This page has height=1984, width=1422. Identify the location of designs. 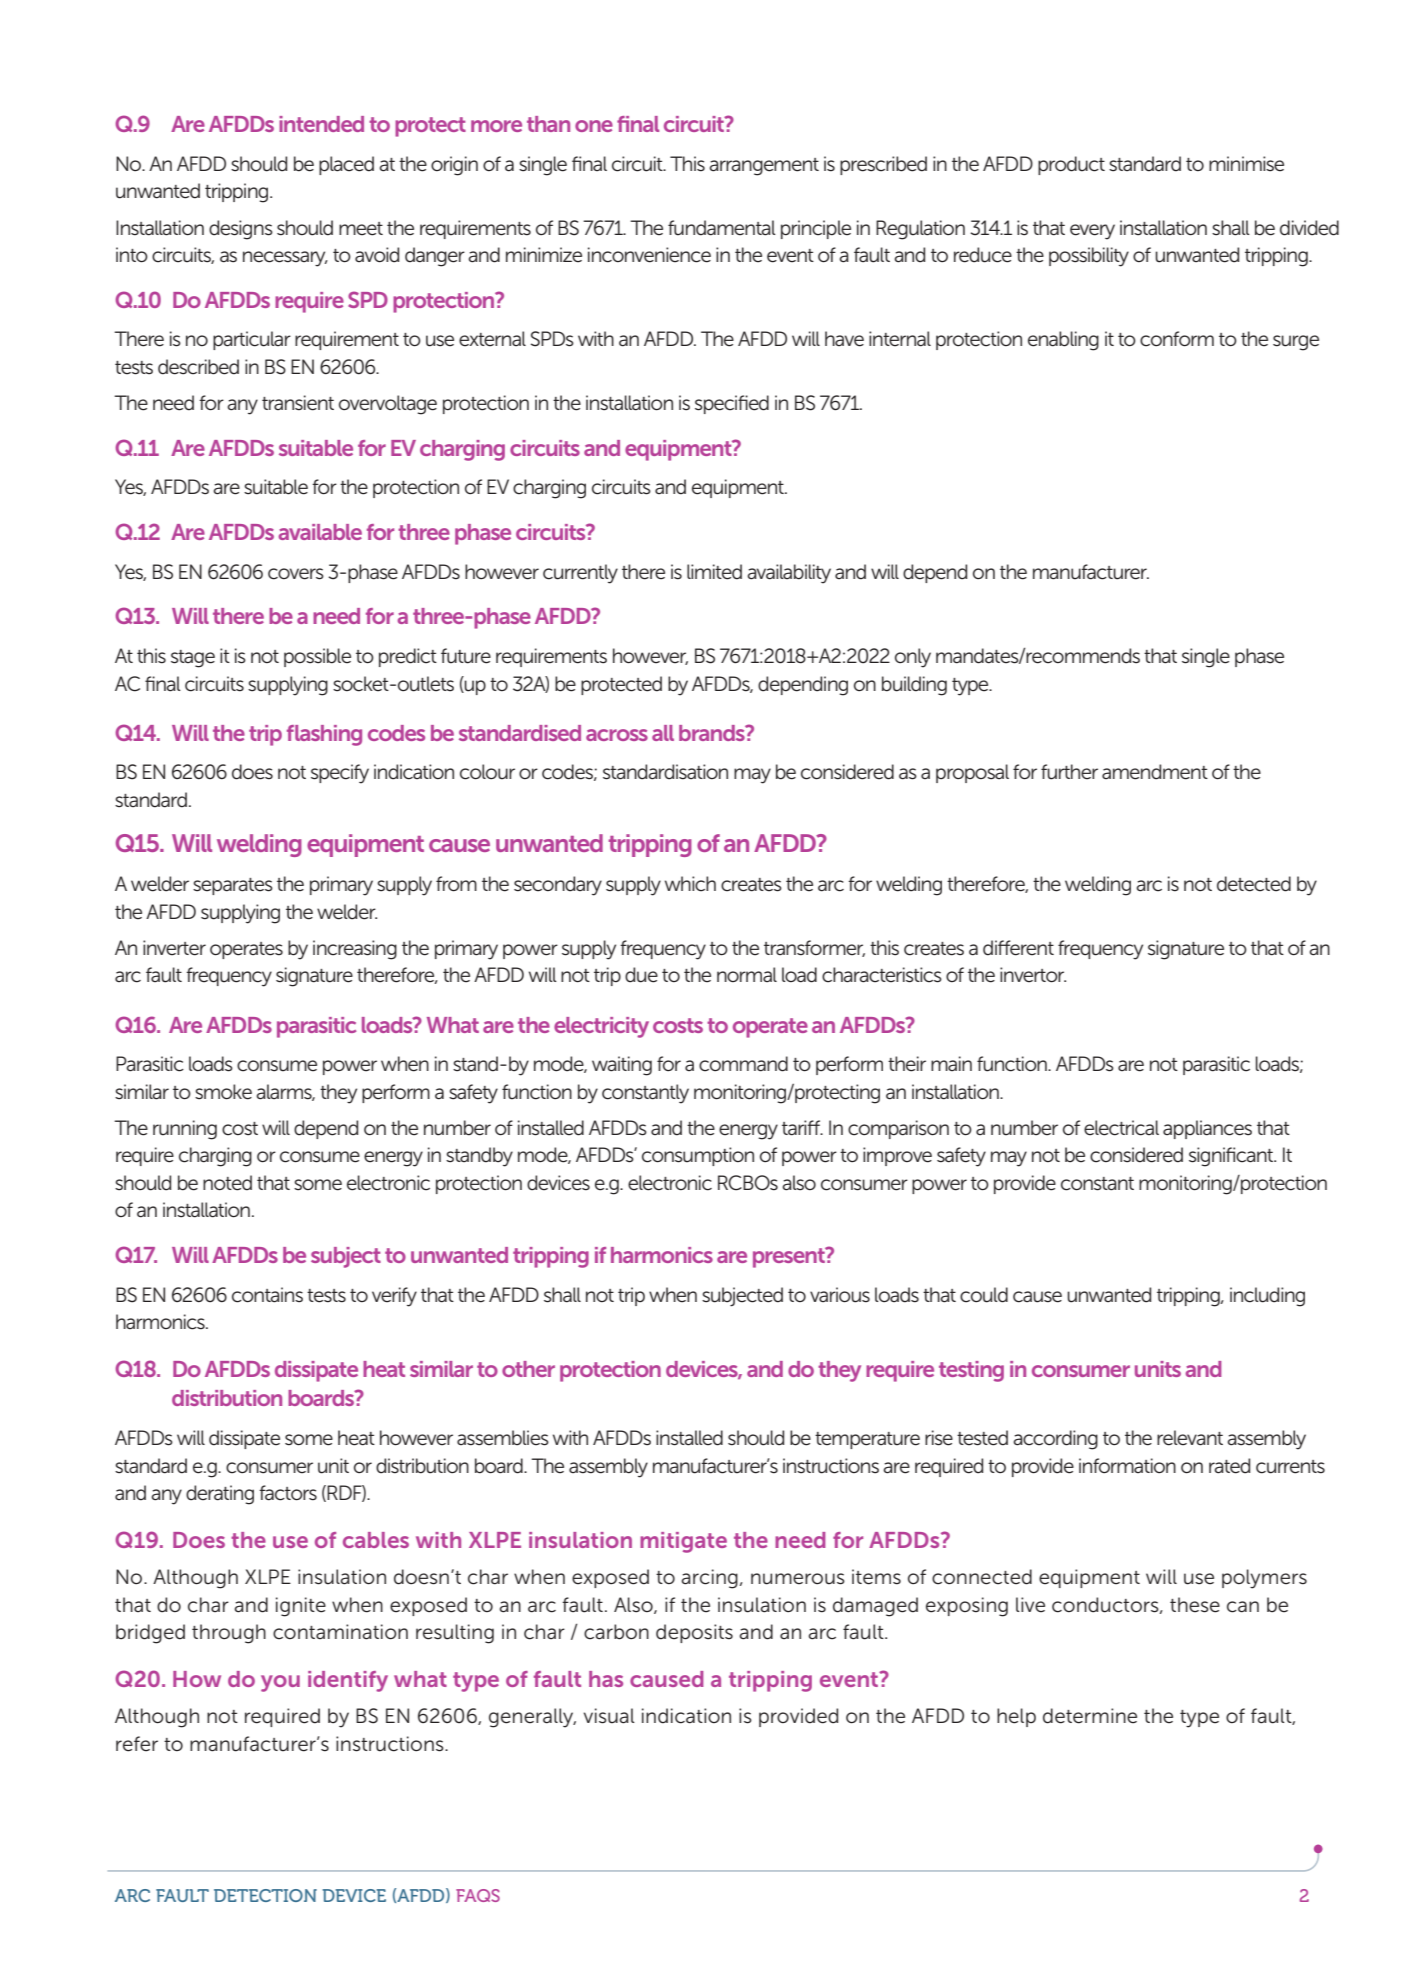
(241, 230).
